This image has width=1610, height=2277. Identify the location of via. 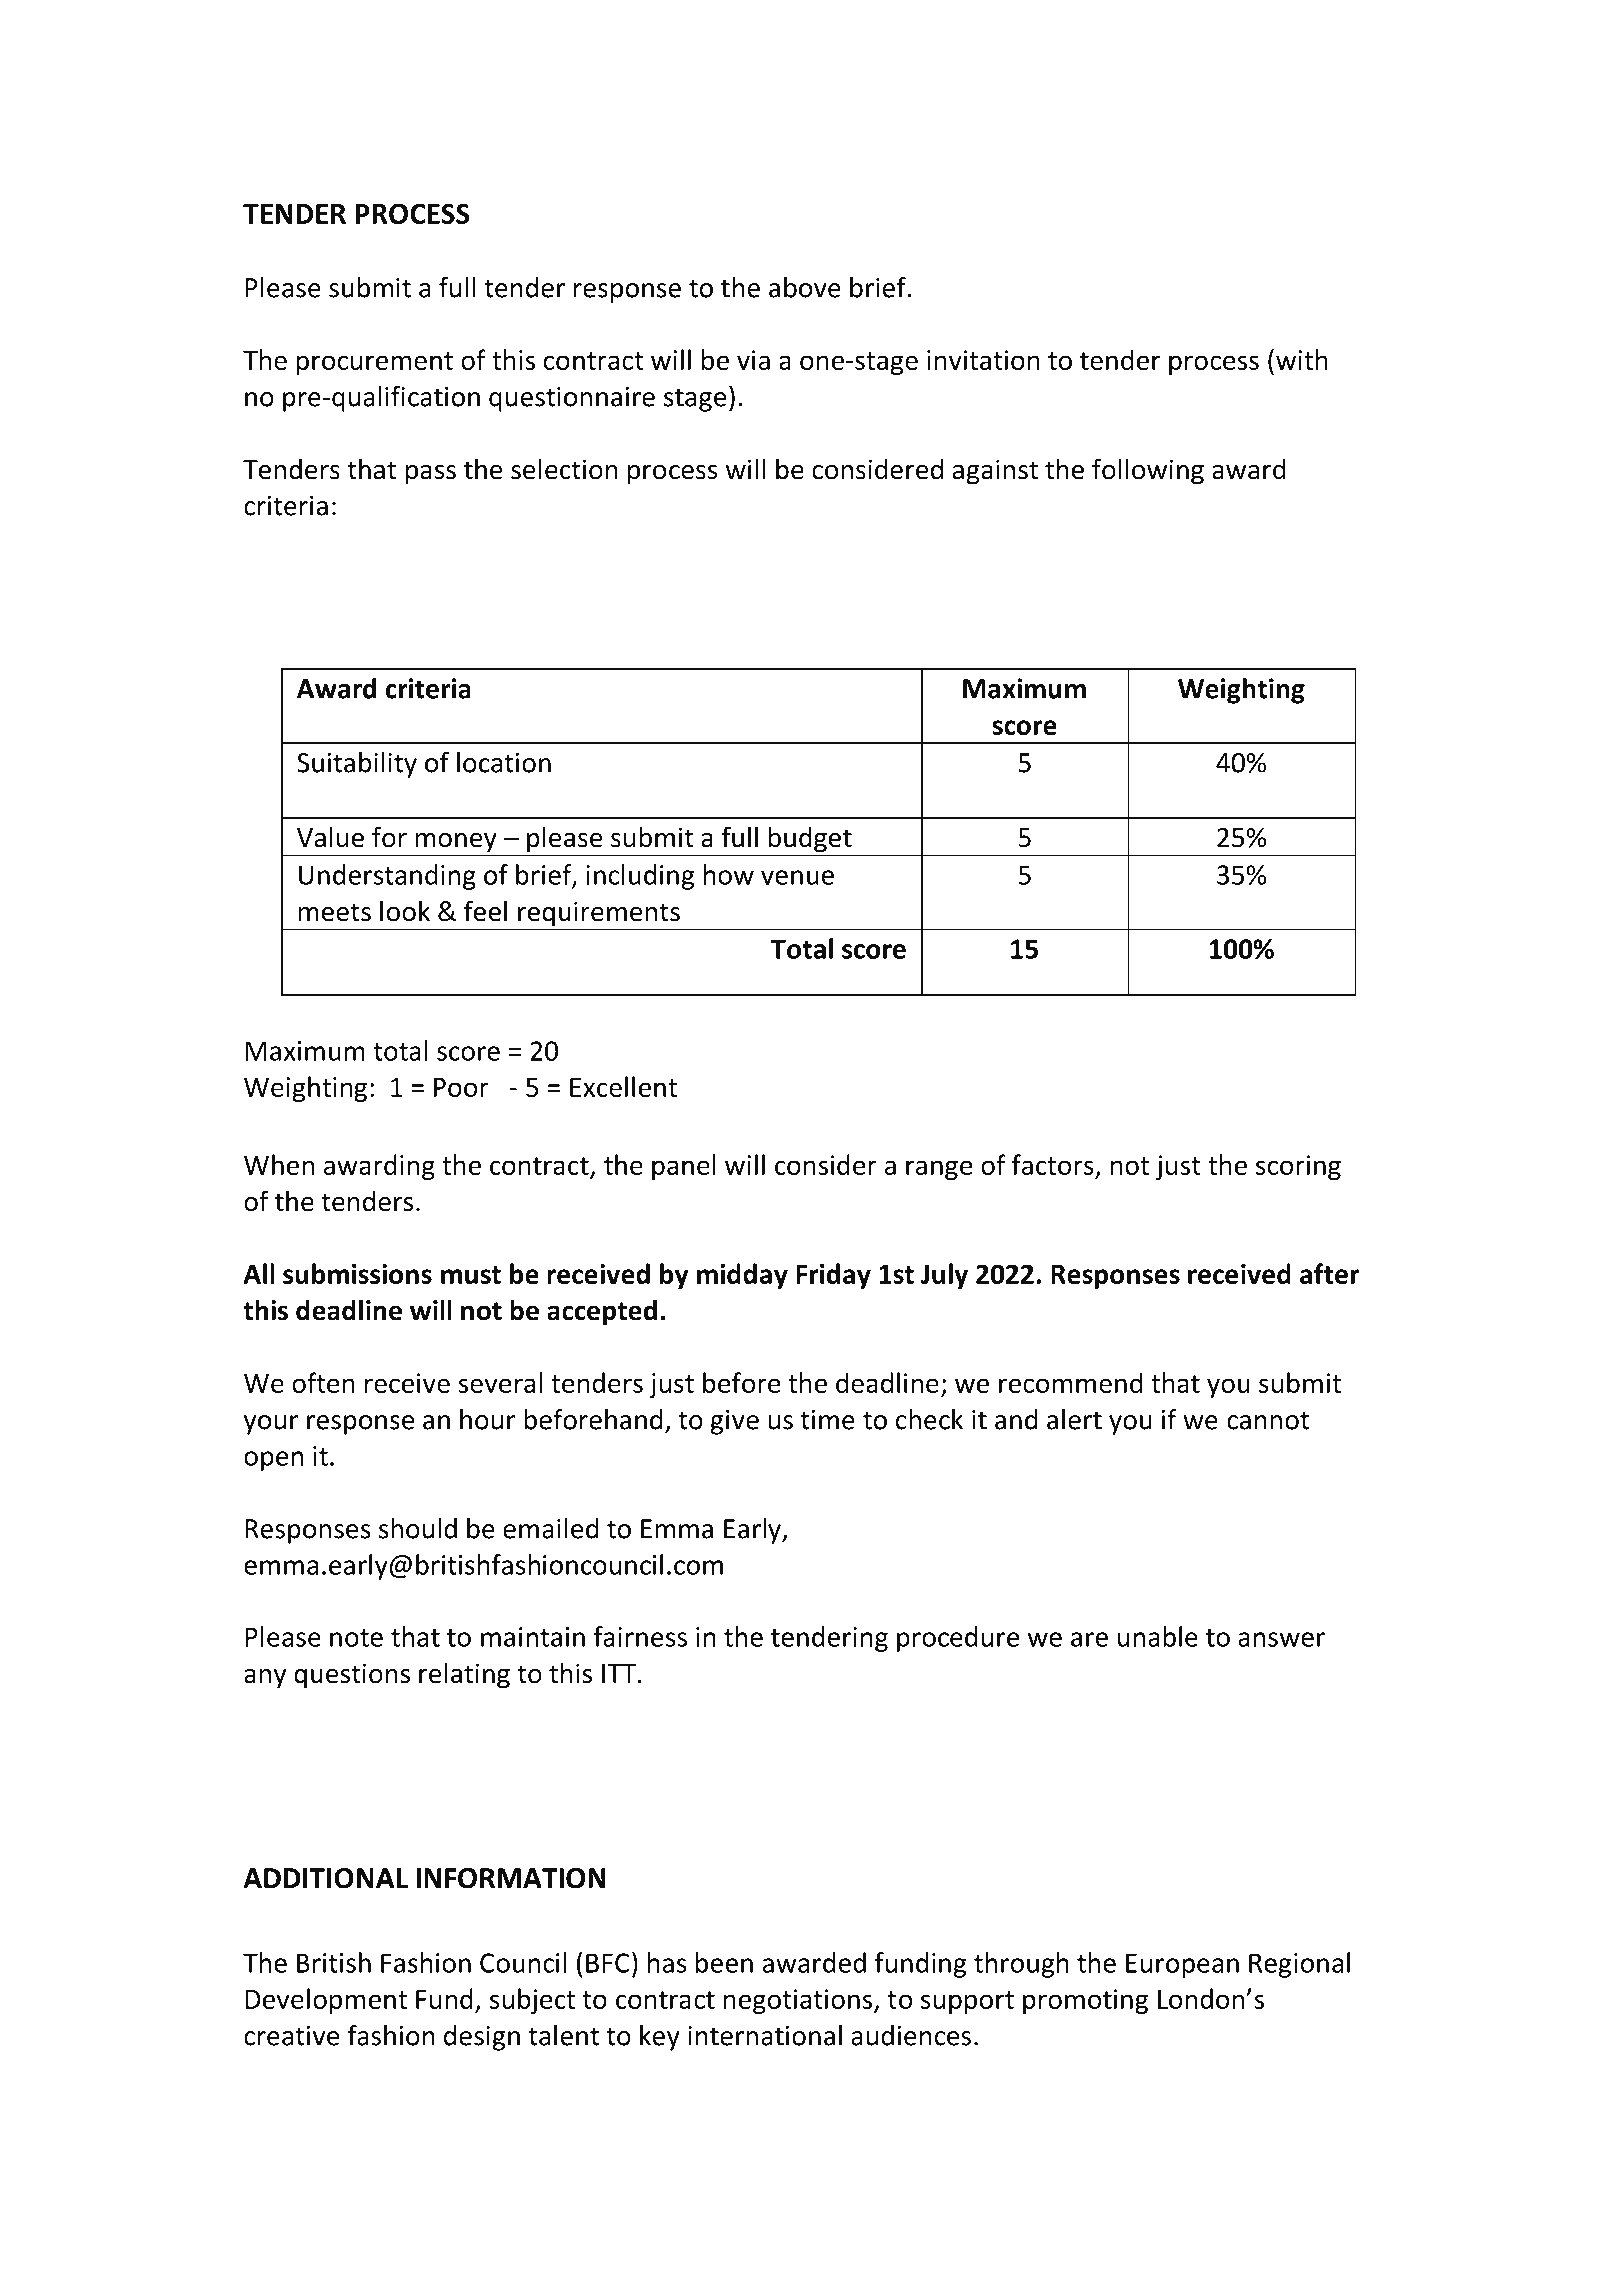
(753, 360).
